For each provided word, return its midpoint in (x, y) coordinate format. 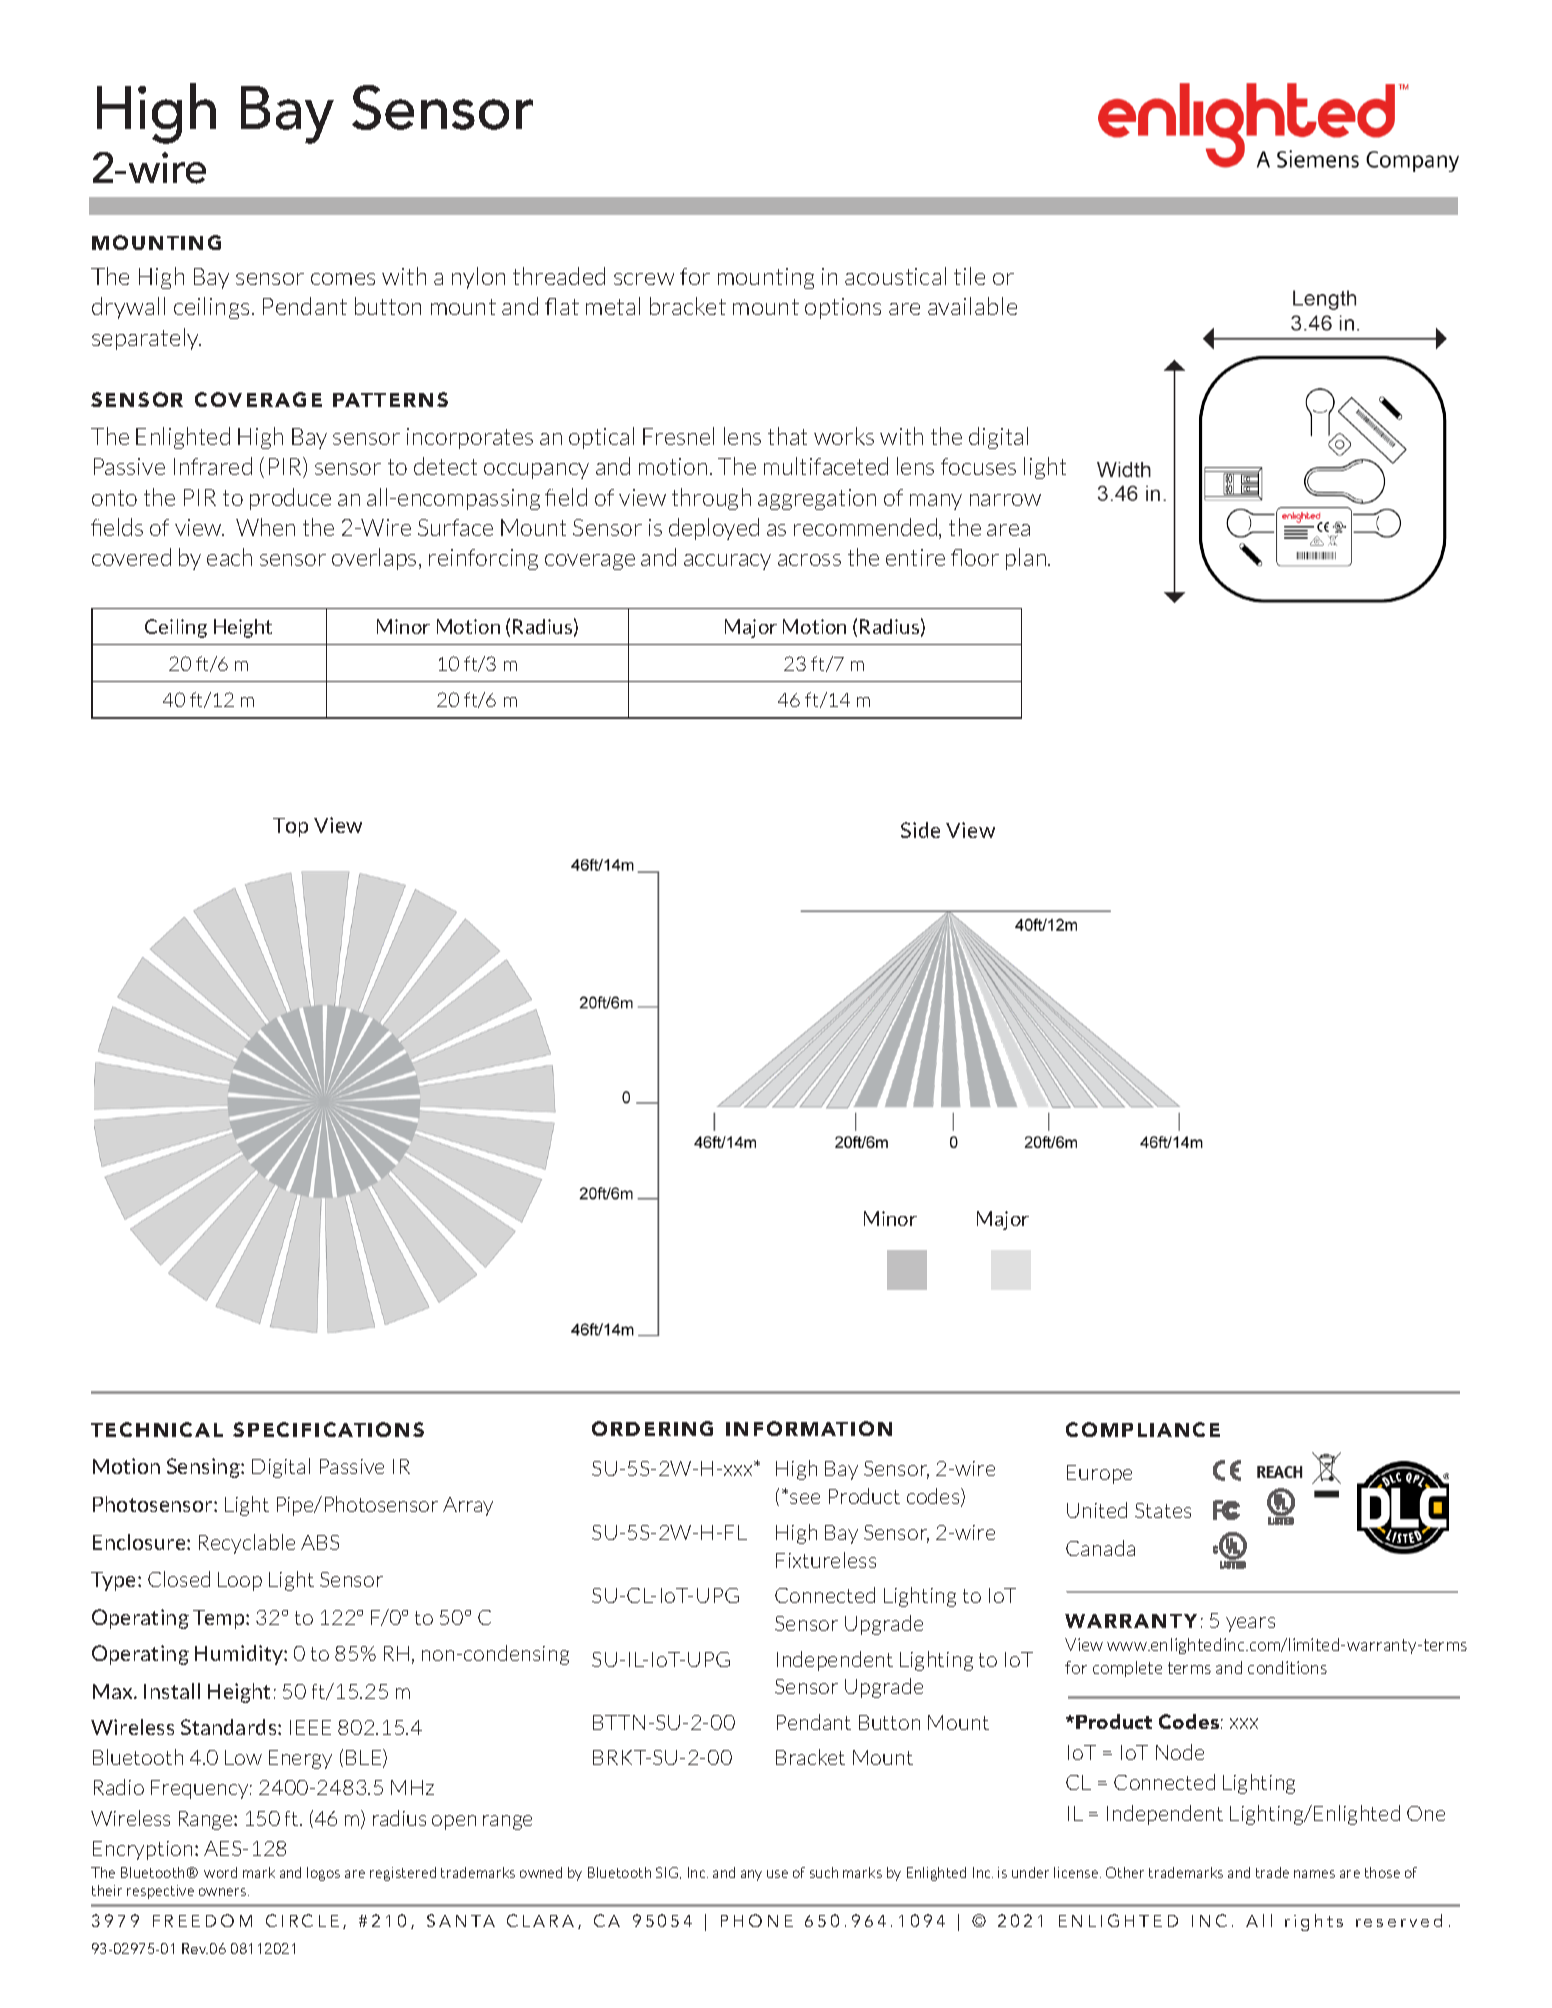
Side (920, 830)
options (843, 308)
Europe (1099, 1474)
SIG (668, 1873)
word (220, 1872)
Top (290, 827)
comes (343, 279)
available (972, 306)
